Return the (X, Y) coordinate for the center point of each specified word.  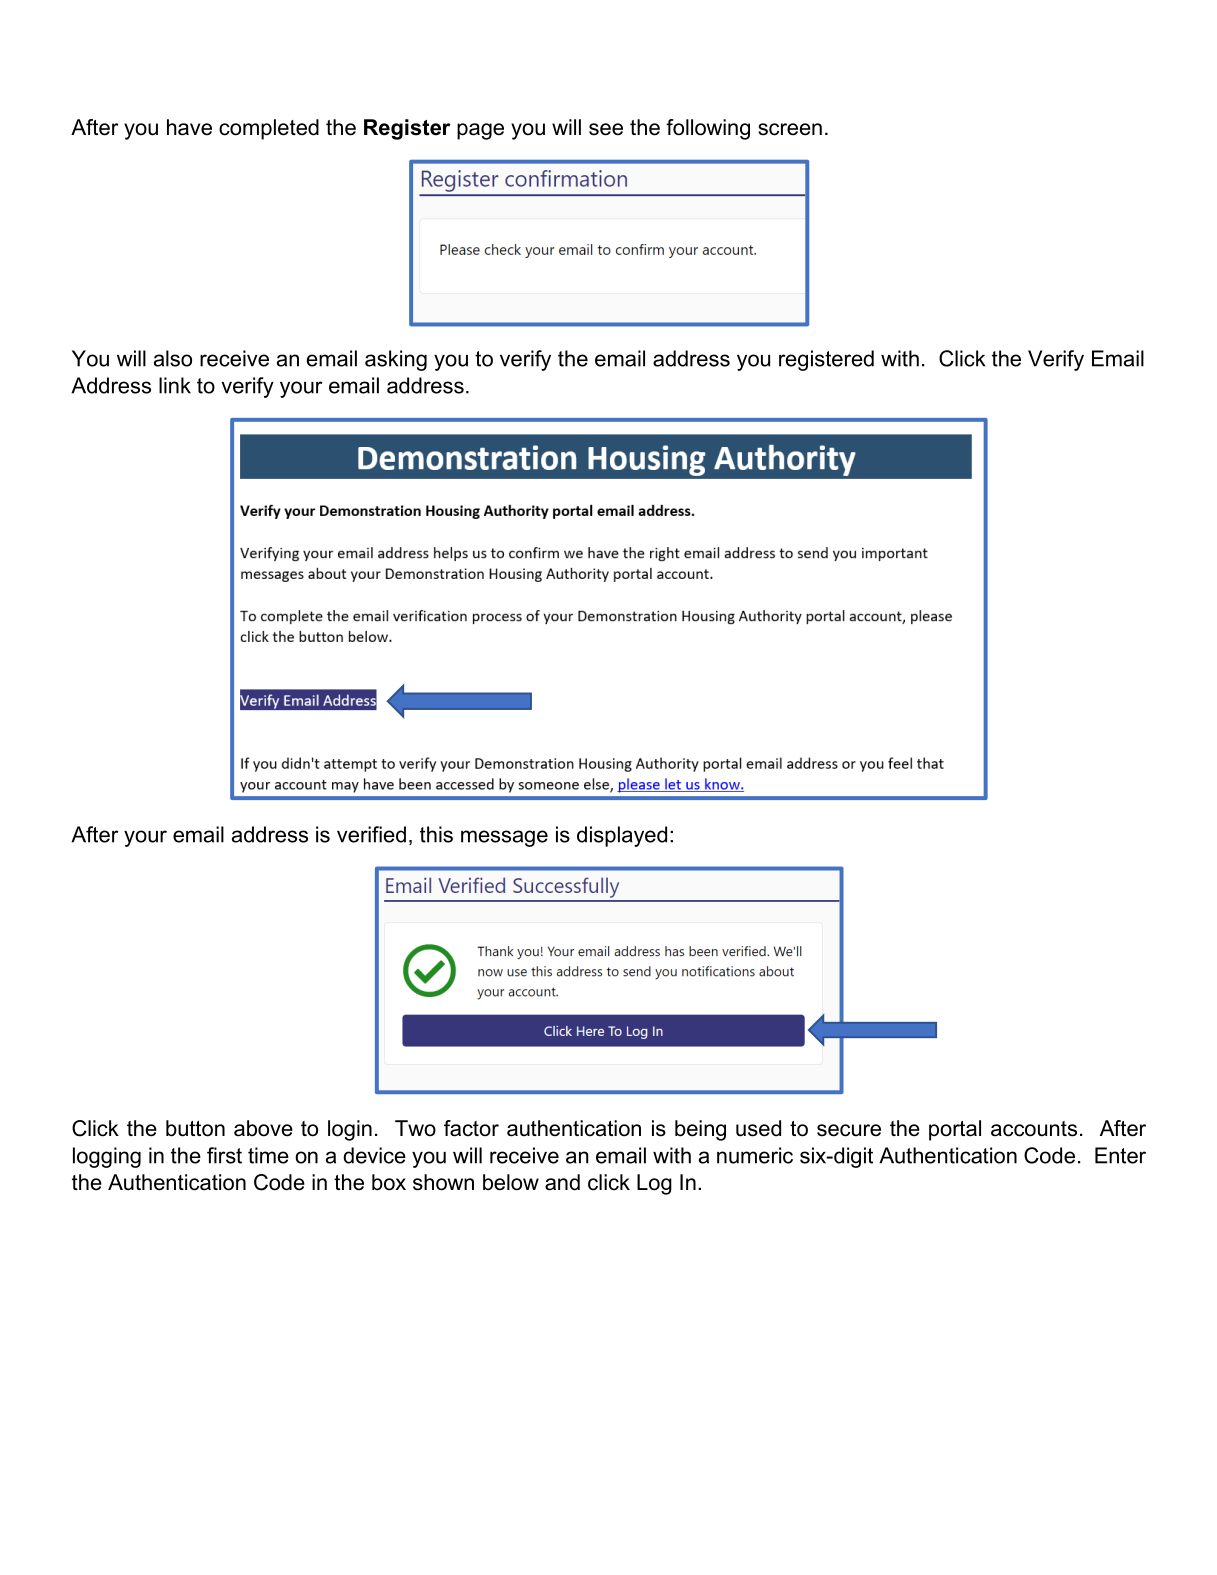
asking (396, 360)
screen (790, 129)
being (700, 1130)
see (606, 129)
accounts (1034, 1129)
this (436, 834)
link (175, 385)
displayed (622, 836)
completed (269, 129)
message (504, 838)
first (224, 1155)
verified (371, 834)
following (708, 129)
